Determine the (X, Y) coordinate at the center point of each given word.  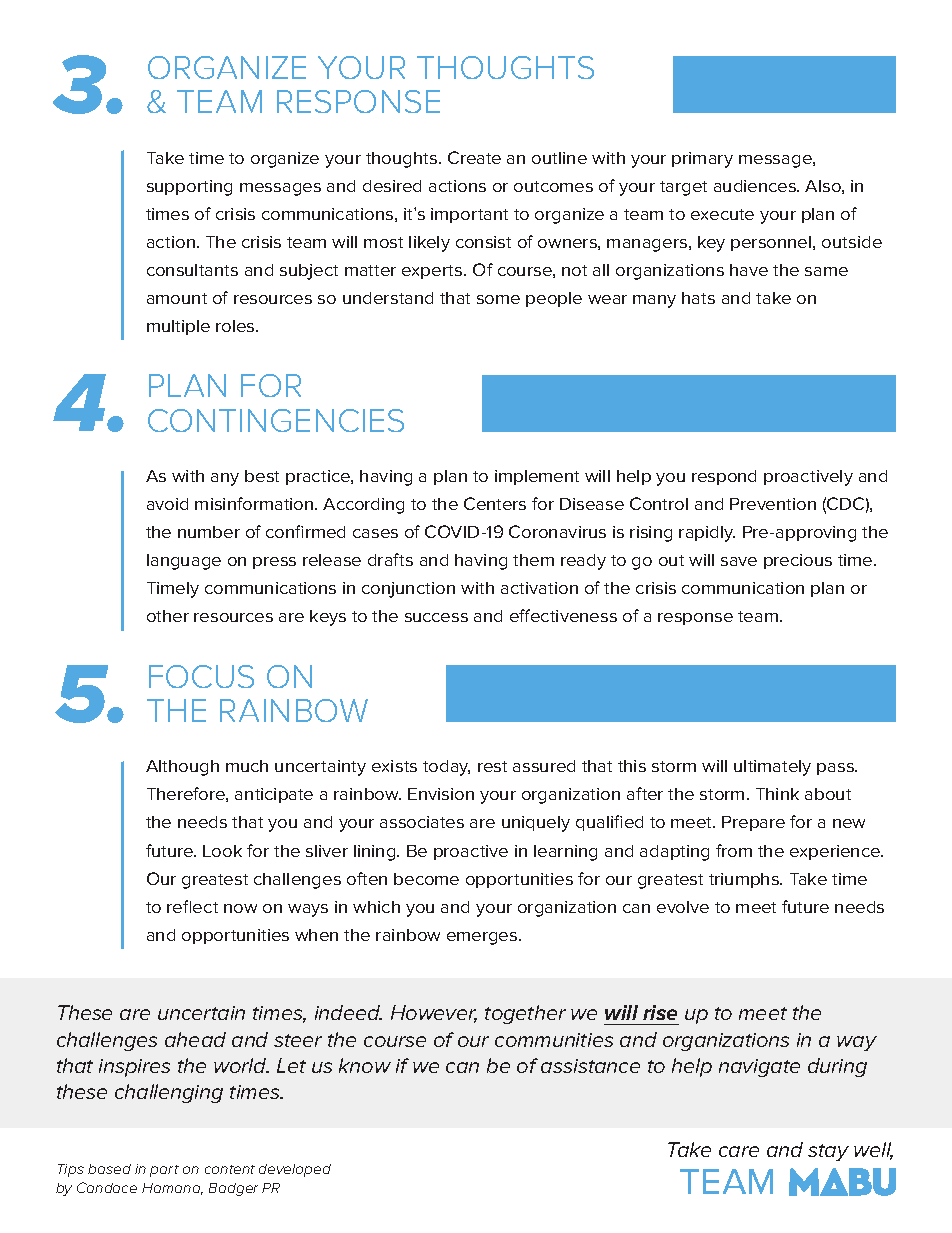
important (469, 215)
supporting (189, 188)
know (365, 1065)
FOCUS (201, 676)
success (436, 617)
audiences (756, 186)
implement (537, 477)
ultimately (772, 768)
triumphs (745, 880)
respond (724, 477)
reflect (192, 906)
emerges (483, 938)
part (164, 1171)
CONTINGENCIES (276, 420)
